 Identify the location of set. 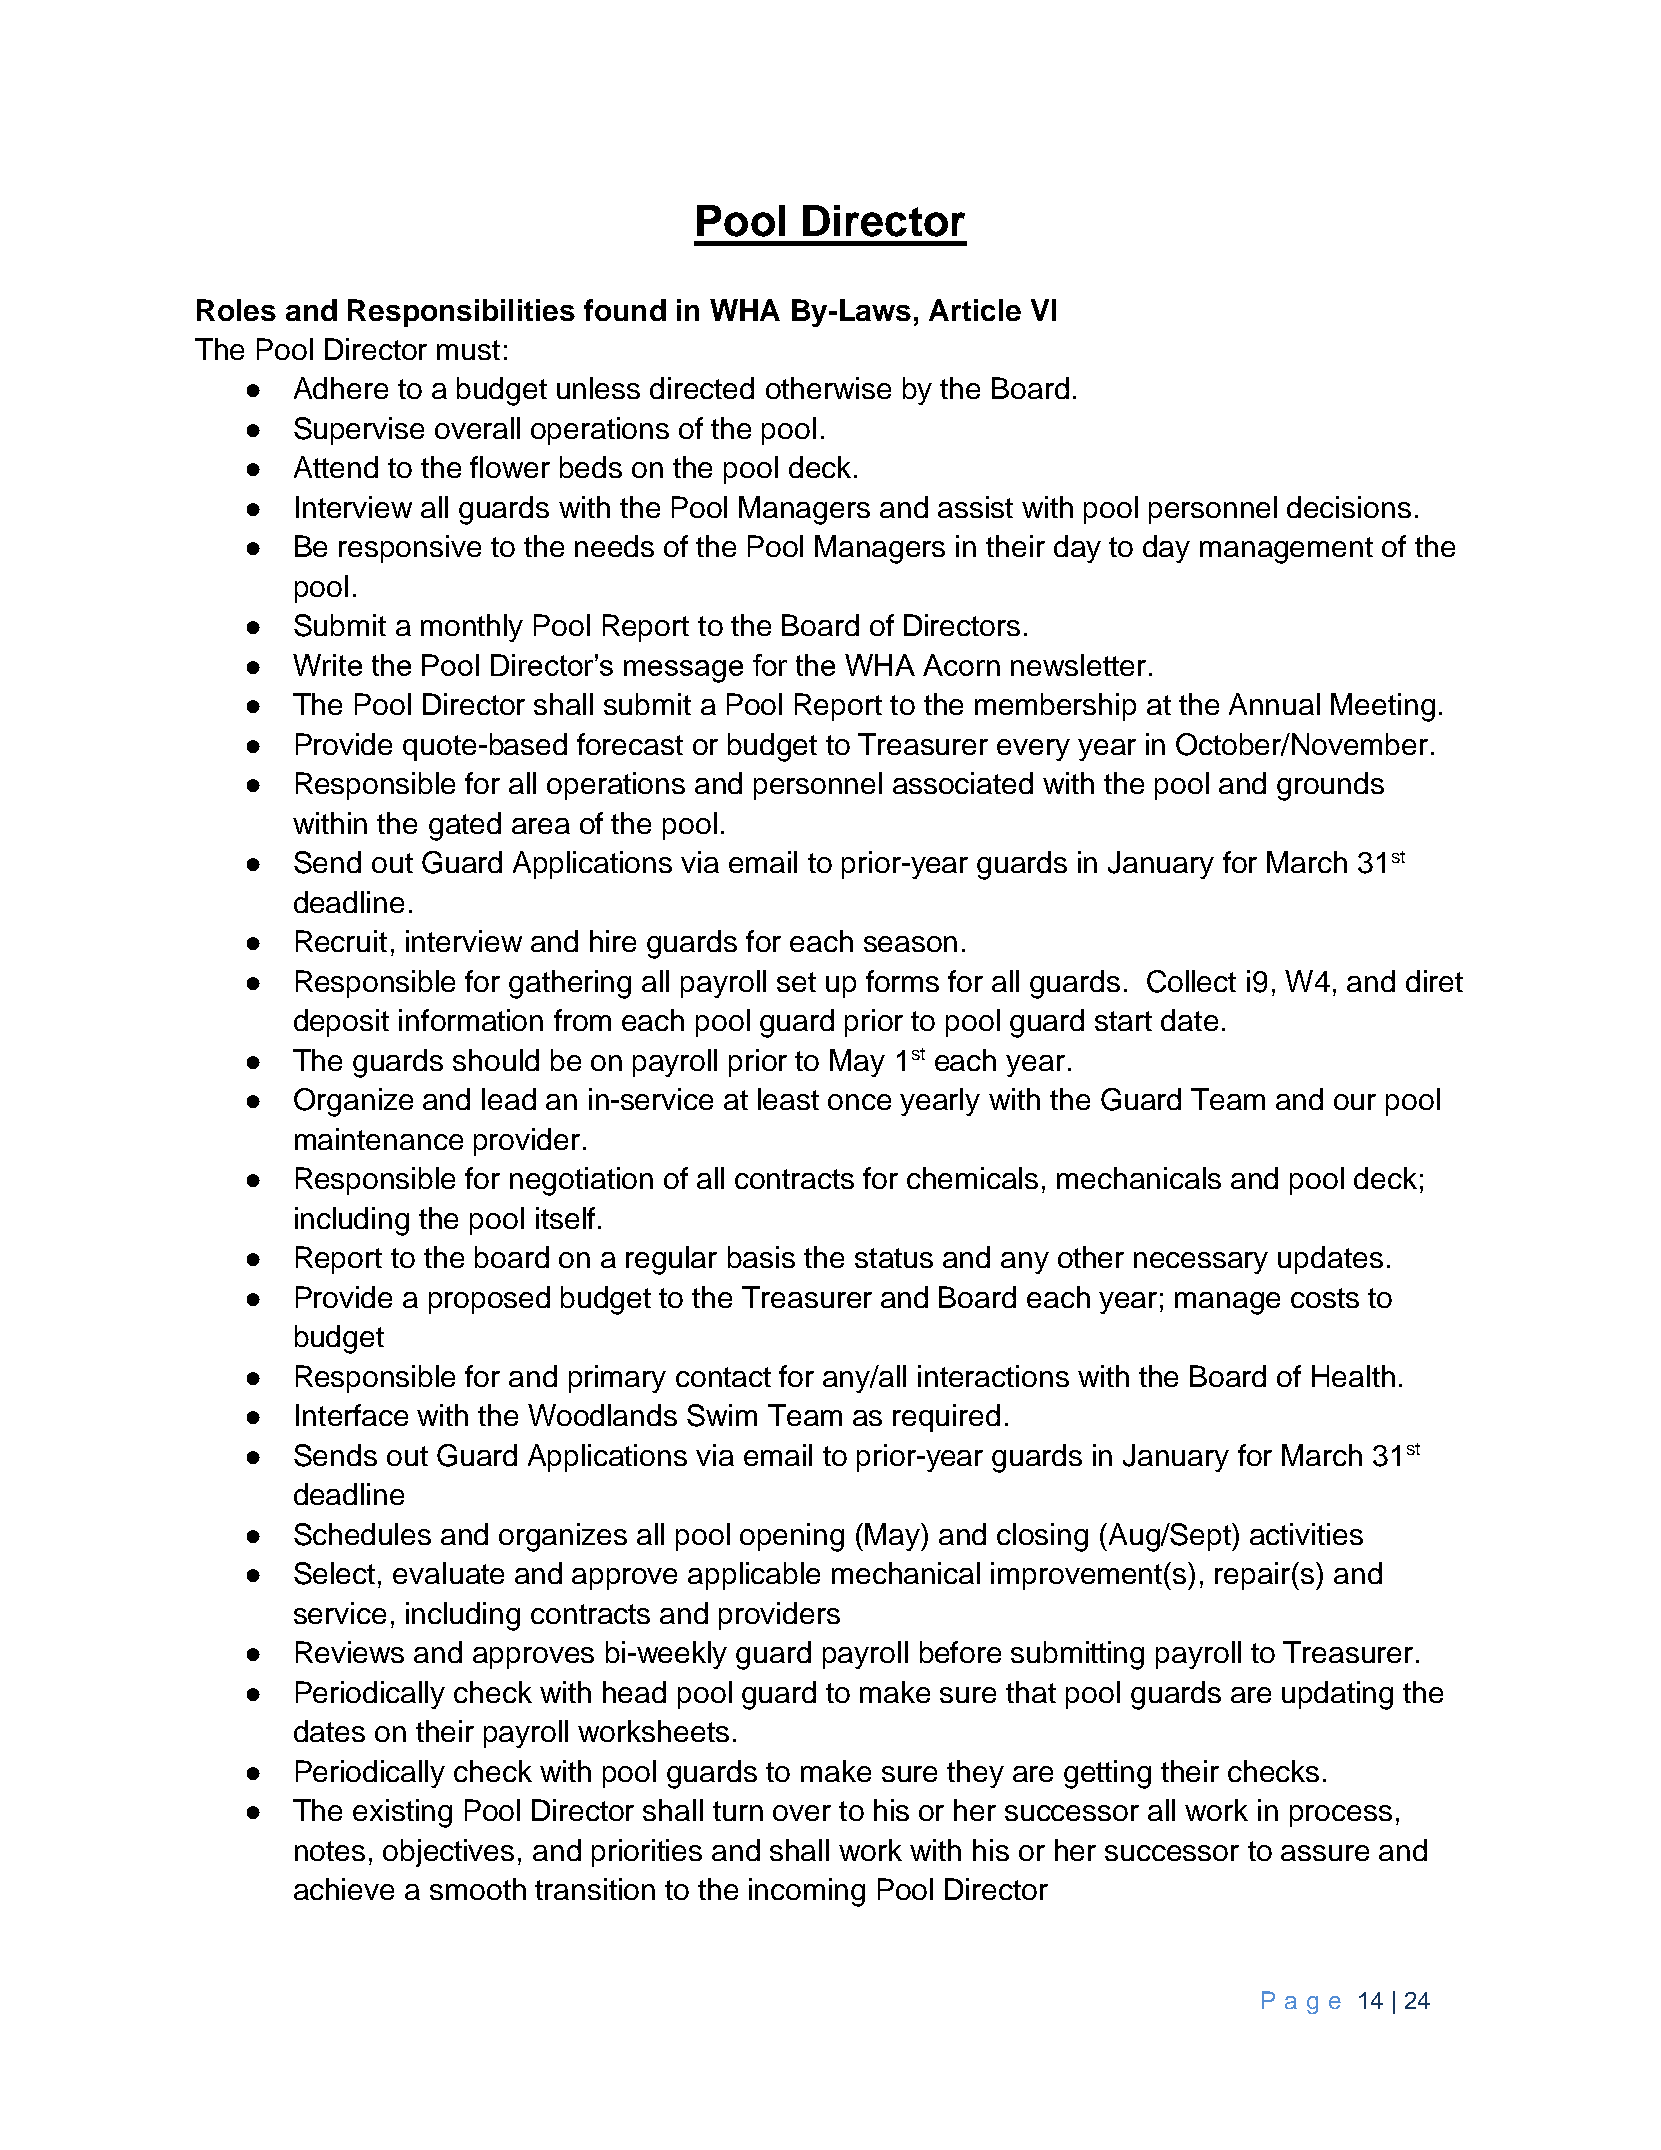
(796, 982).
